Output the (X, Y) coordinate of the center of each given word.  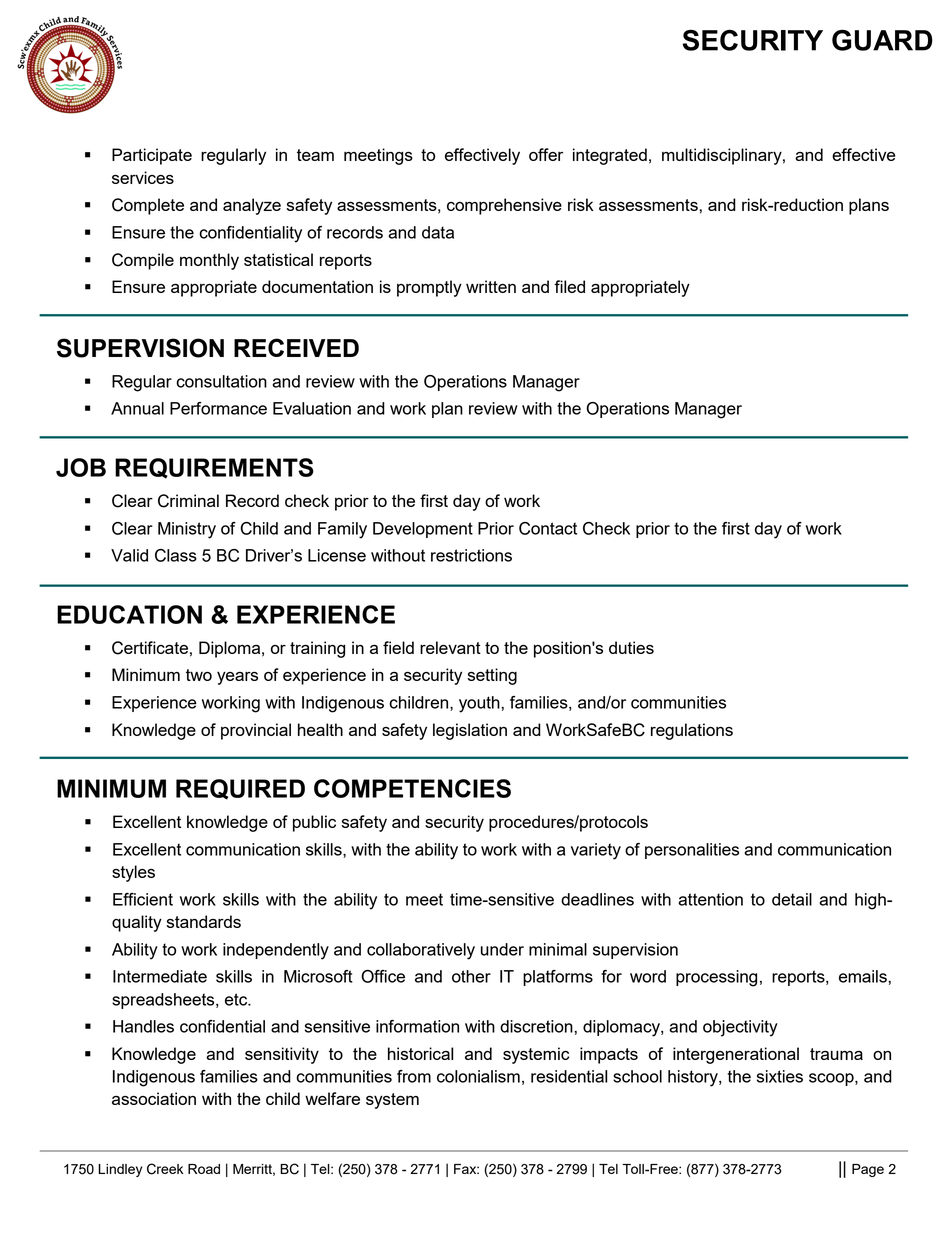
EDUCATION (129, 614)
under (502, 949)
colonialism (478, 1076)
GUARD (882, 40)
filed (569, 286)
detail (792, 899)
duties (631, 647)
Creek (165, 1169)
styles (133, 873)
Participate (152, 156)
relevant (450, 647)
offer (546, 154)
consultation (221, 381)
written (491, 286)
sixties (780, 1076)
